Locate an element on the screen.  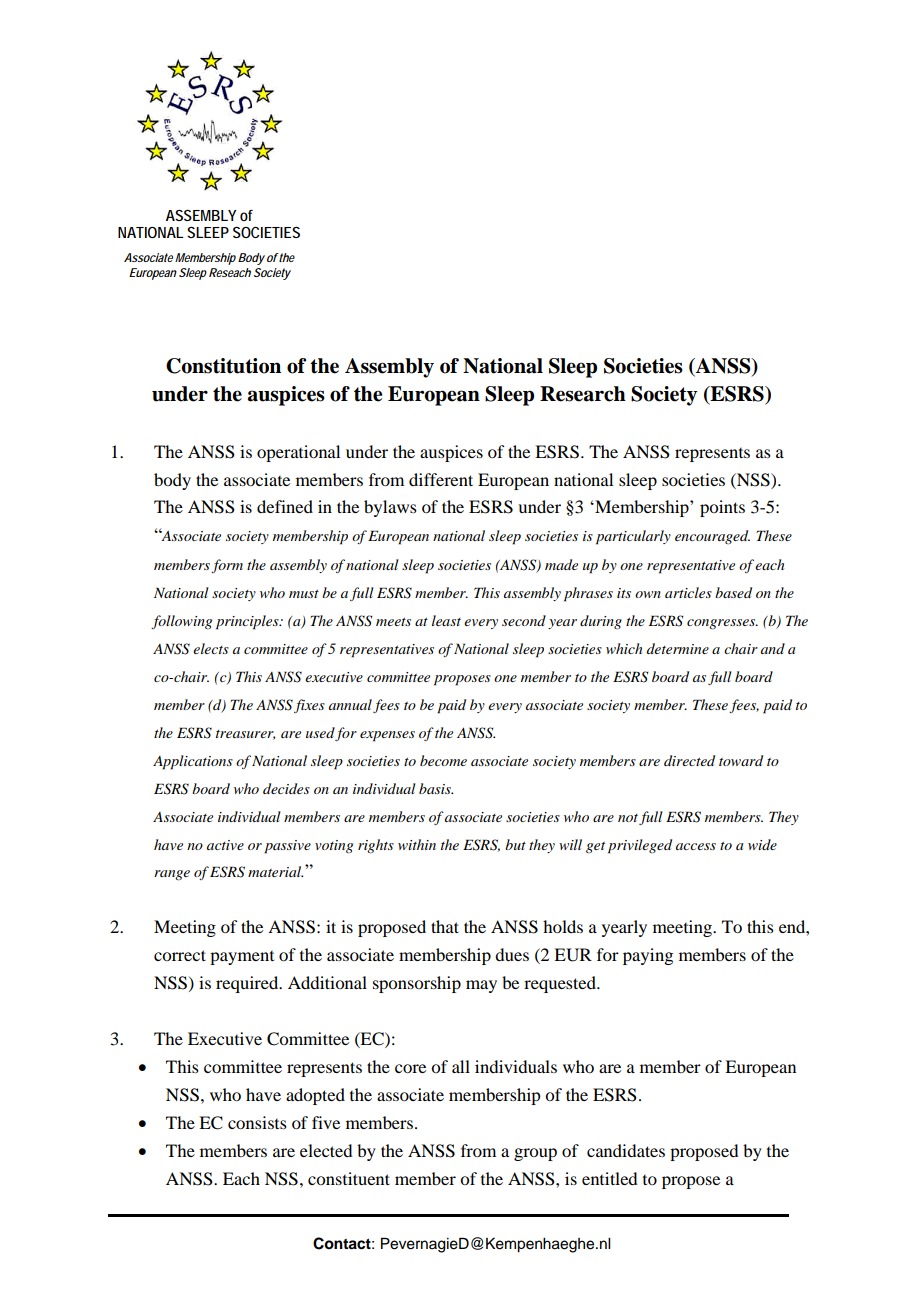
Constitution is located at coordinates (223, 366).
